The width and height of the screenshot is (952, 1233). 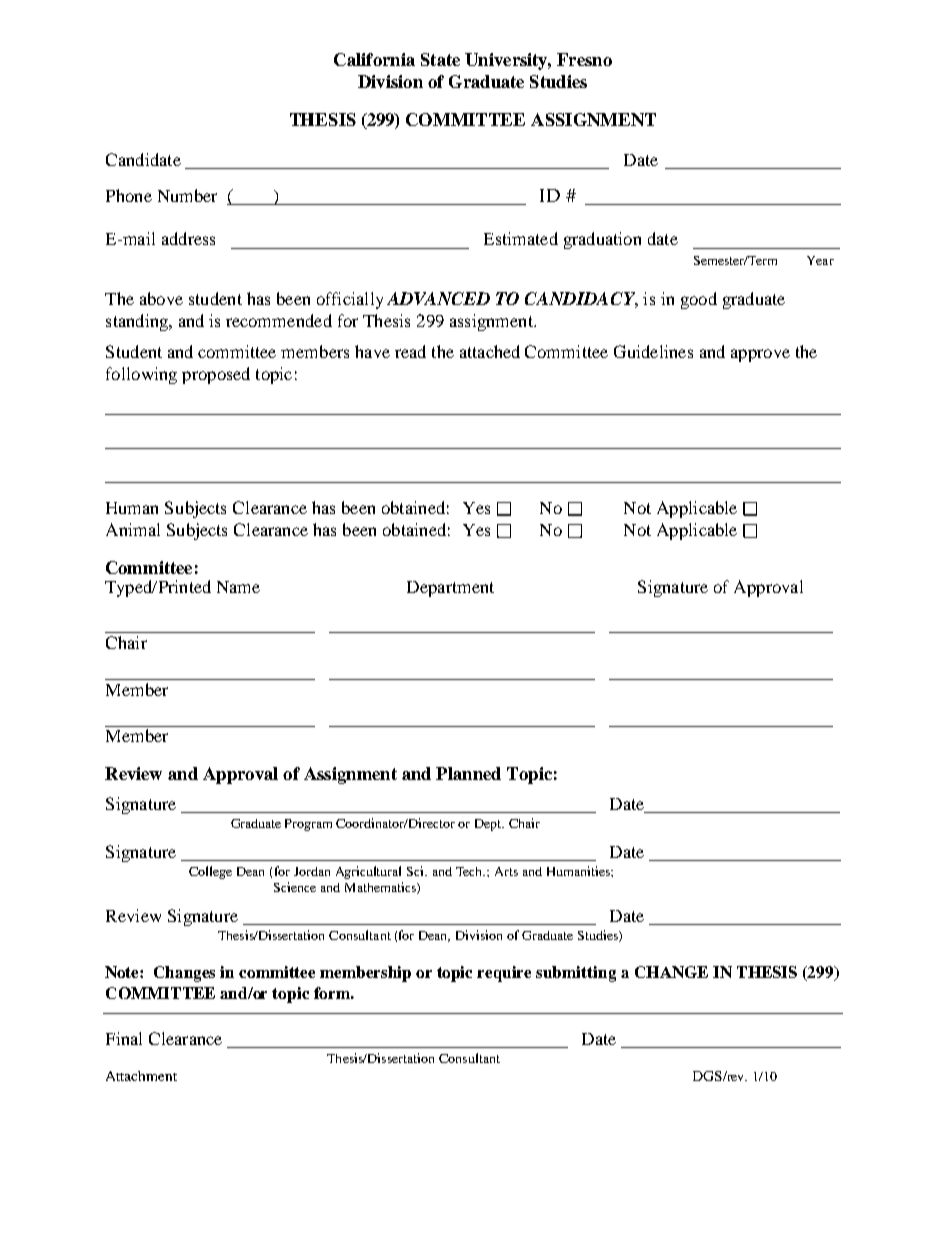 What do you see at coordinates (760, 355) in the screenshot?
I see `approve` at bounding box center [760, 355].
